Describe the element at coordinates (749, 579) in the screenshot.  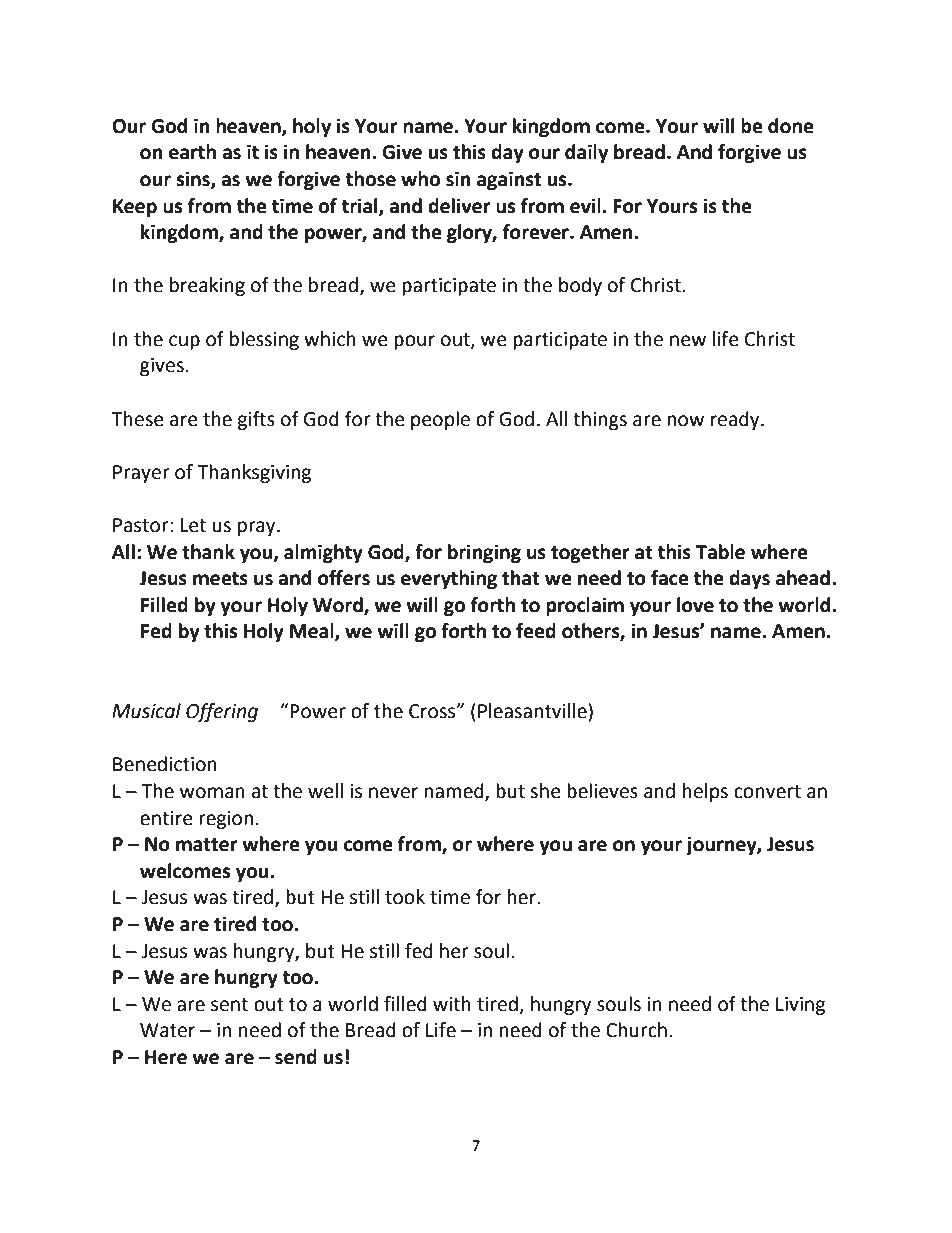
I see `days` at that location.
